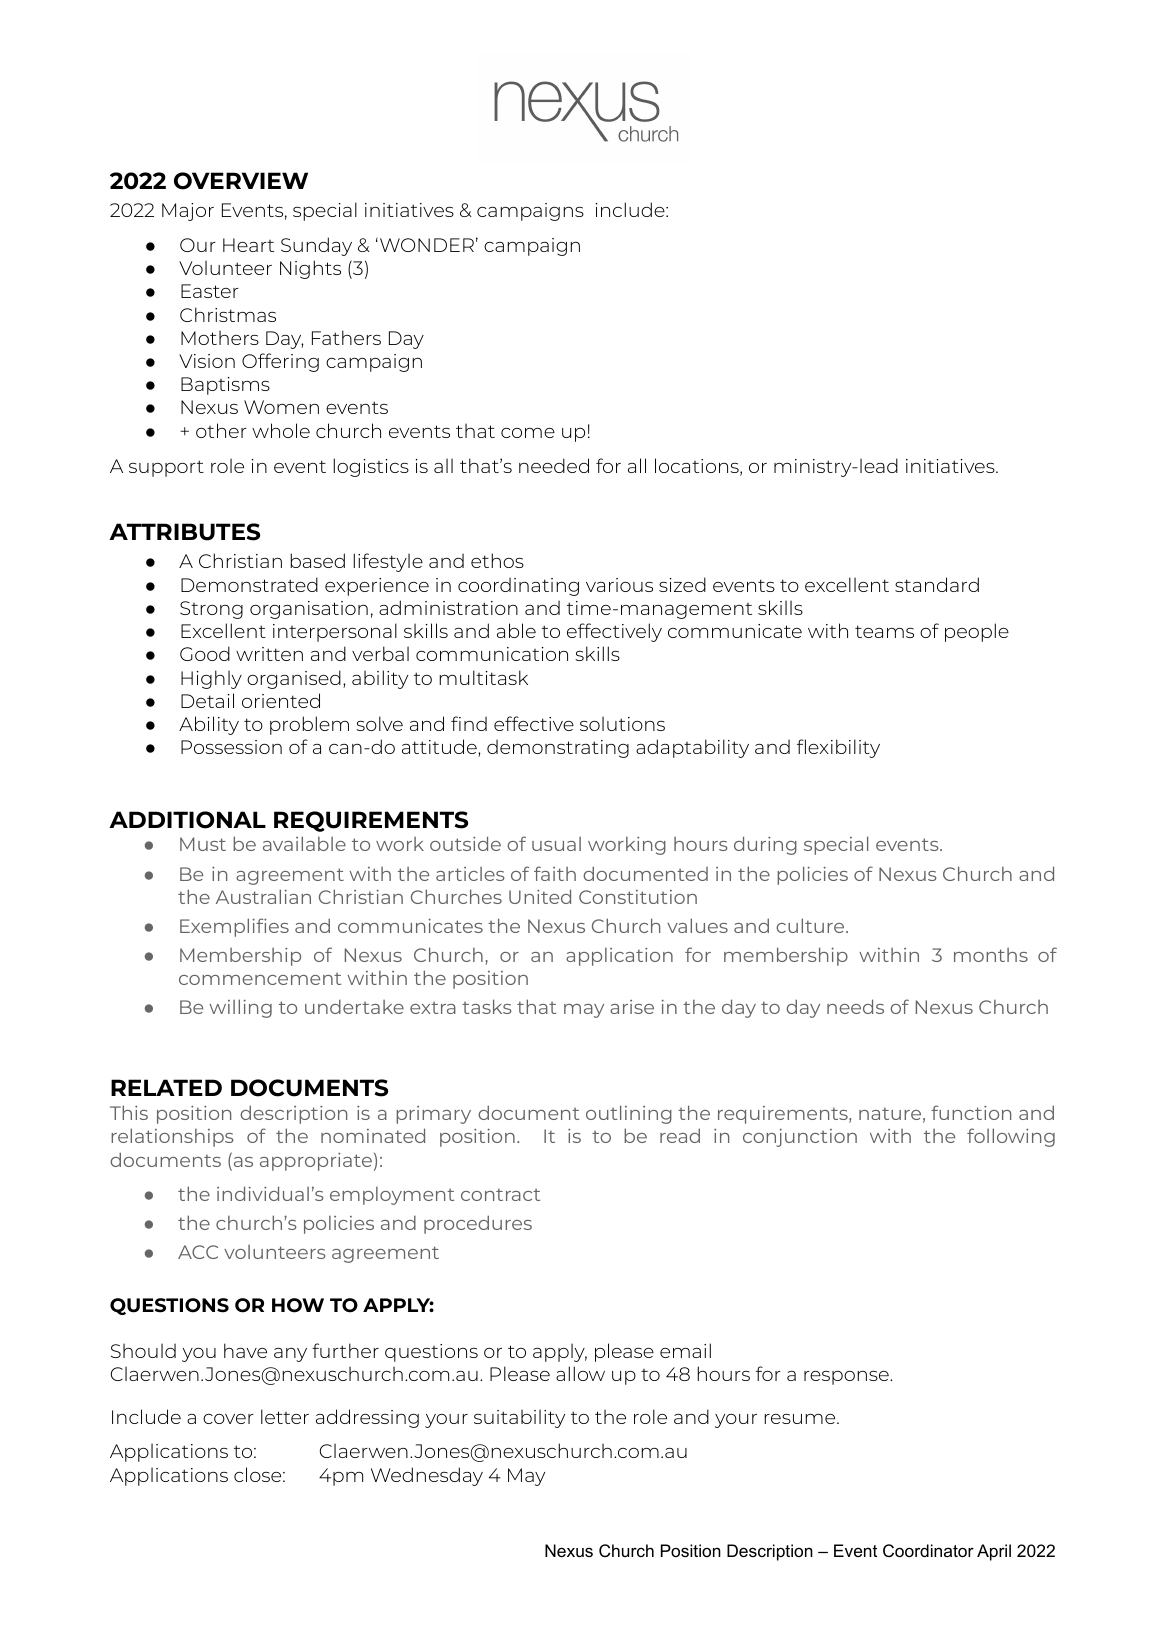 This image has width=1154, height=1630. I want to click on arise, so click(632, 1007).
